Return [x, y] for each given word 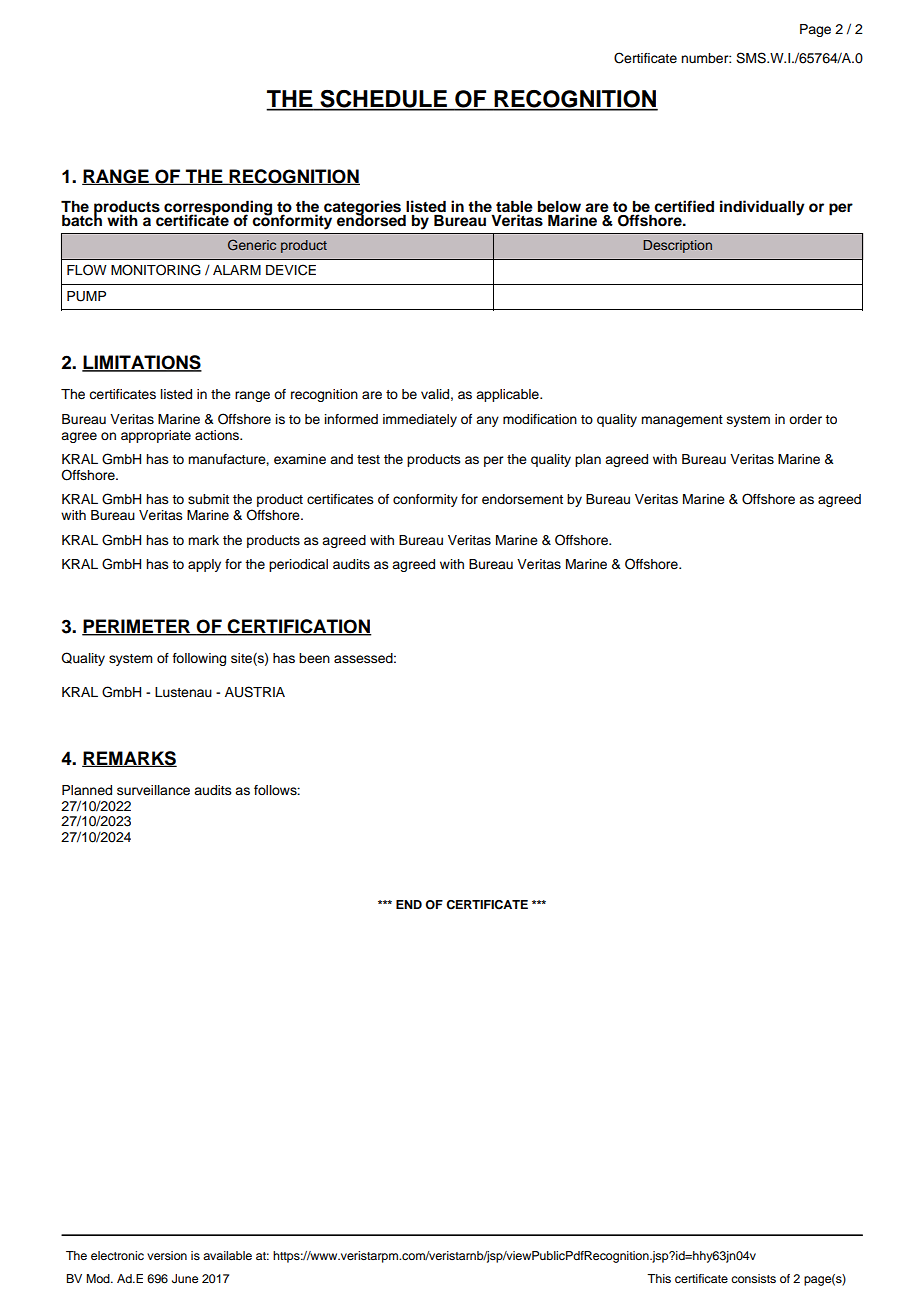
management [682, 421]
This [659, 1278]
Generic [252, 244]
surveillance [153, 790]
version [167, 1255]
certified [684, 206]
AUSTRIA [255, 692]
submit [208, 499]
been [314, 658]
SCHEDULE [383, 100]
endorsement [522, 499]
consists [753, 1278]
